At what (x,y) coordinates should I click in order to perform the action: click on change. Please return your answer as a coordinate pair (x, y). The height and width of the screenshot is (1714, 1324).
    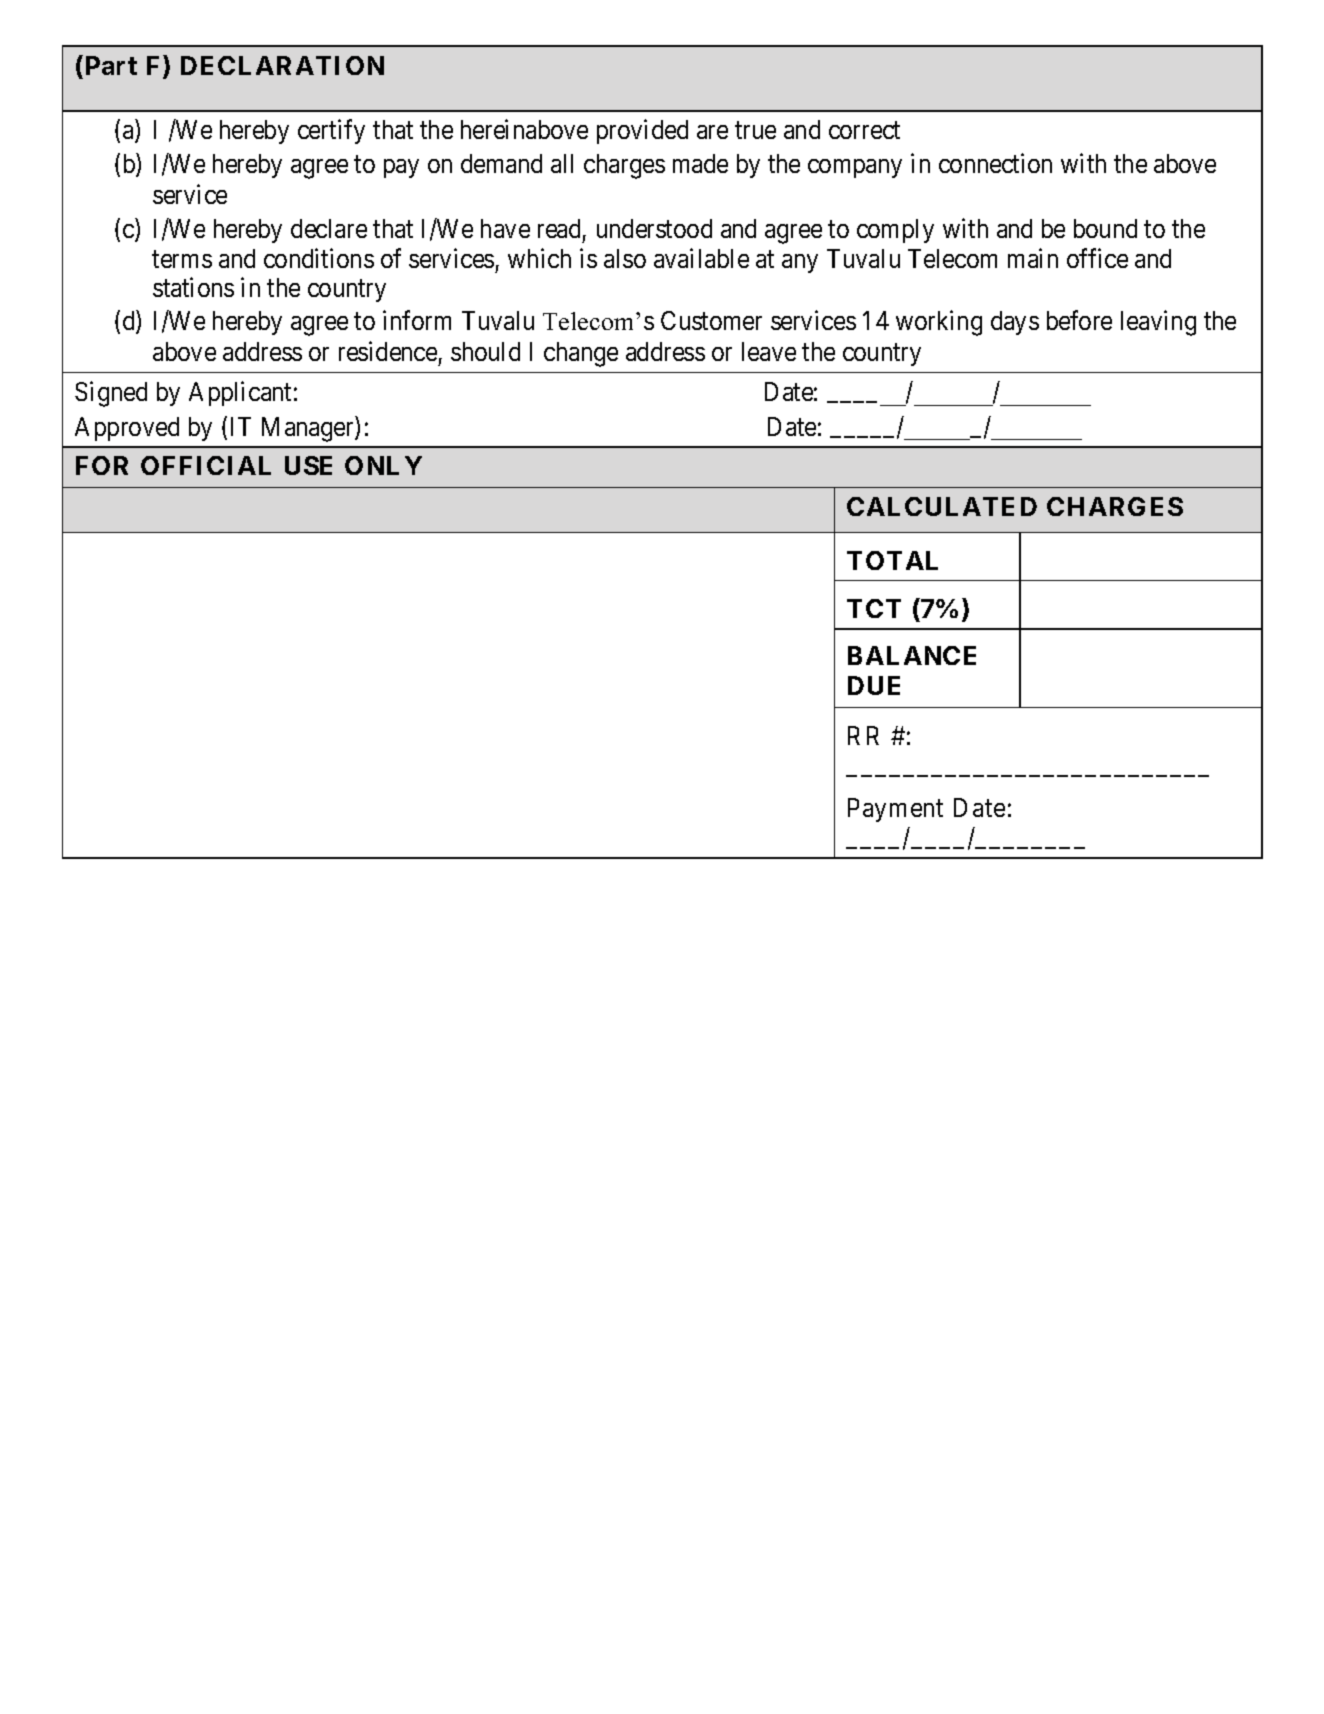
    Looking at the image, I should click on (581, 354).
